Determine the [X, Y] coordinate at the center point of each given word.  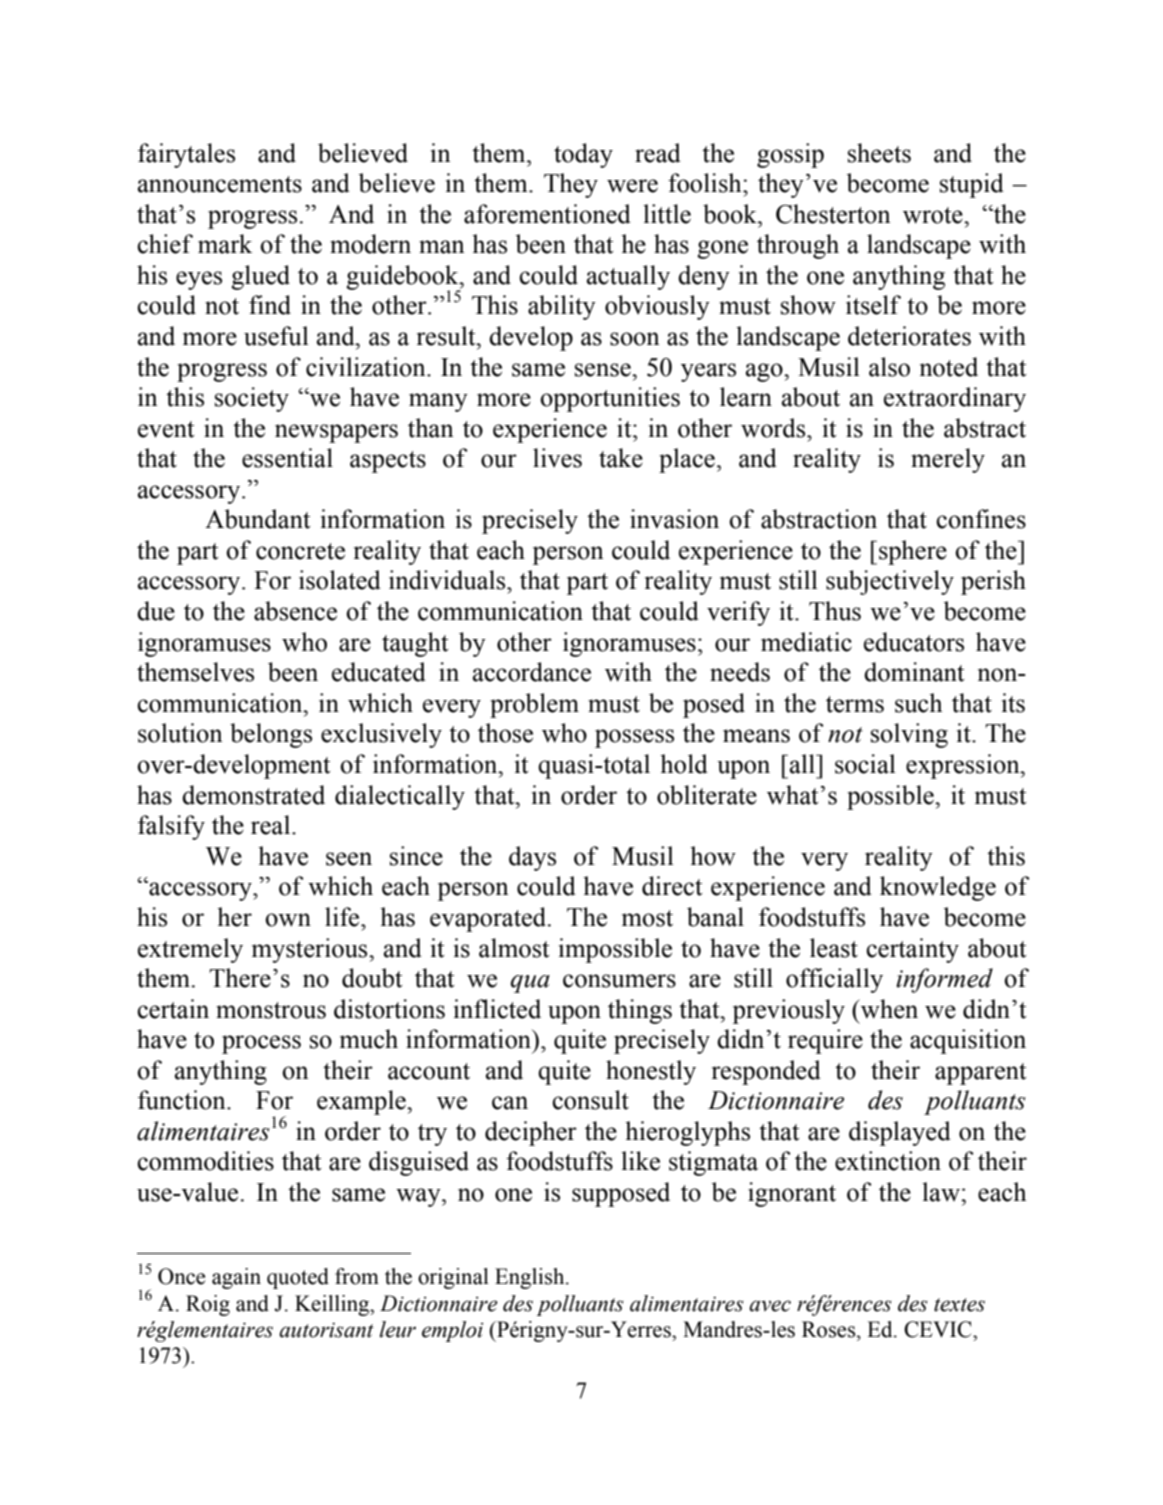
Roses [830, 1329]
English [531, 1278]
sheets [879, 153]
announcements [220, 184]
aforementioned [547, 214]
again [236, 1278]
